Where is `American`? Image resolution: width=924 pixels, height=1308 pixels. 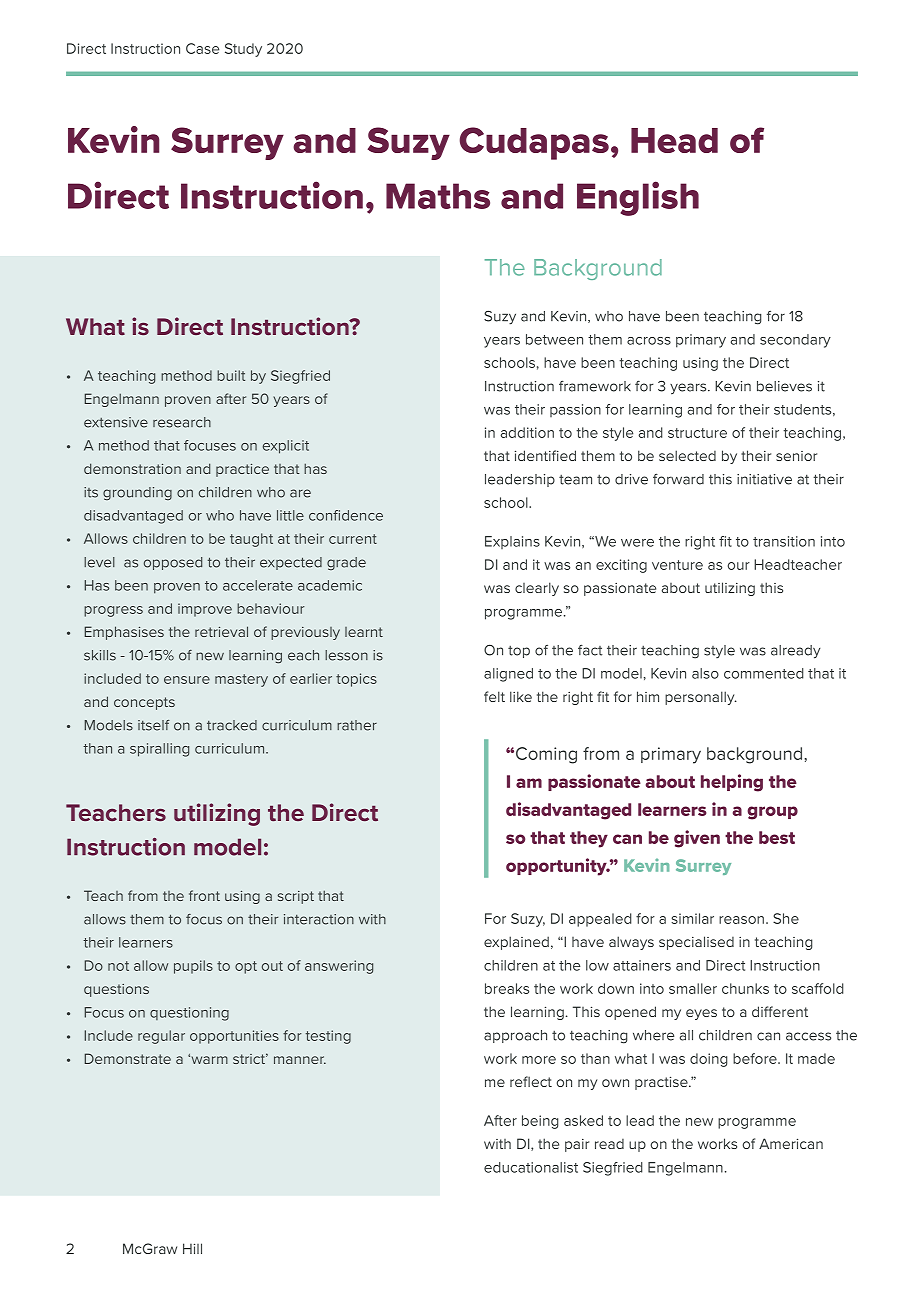
American is located at coordinates (791, 1143).
